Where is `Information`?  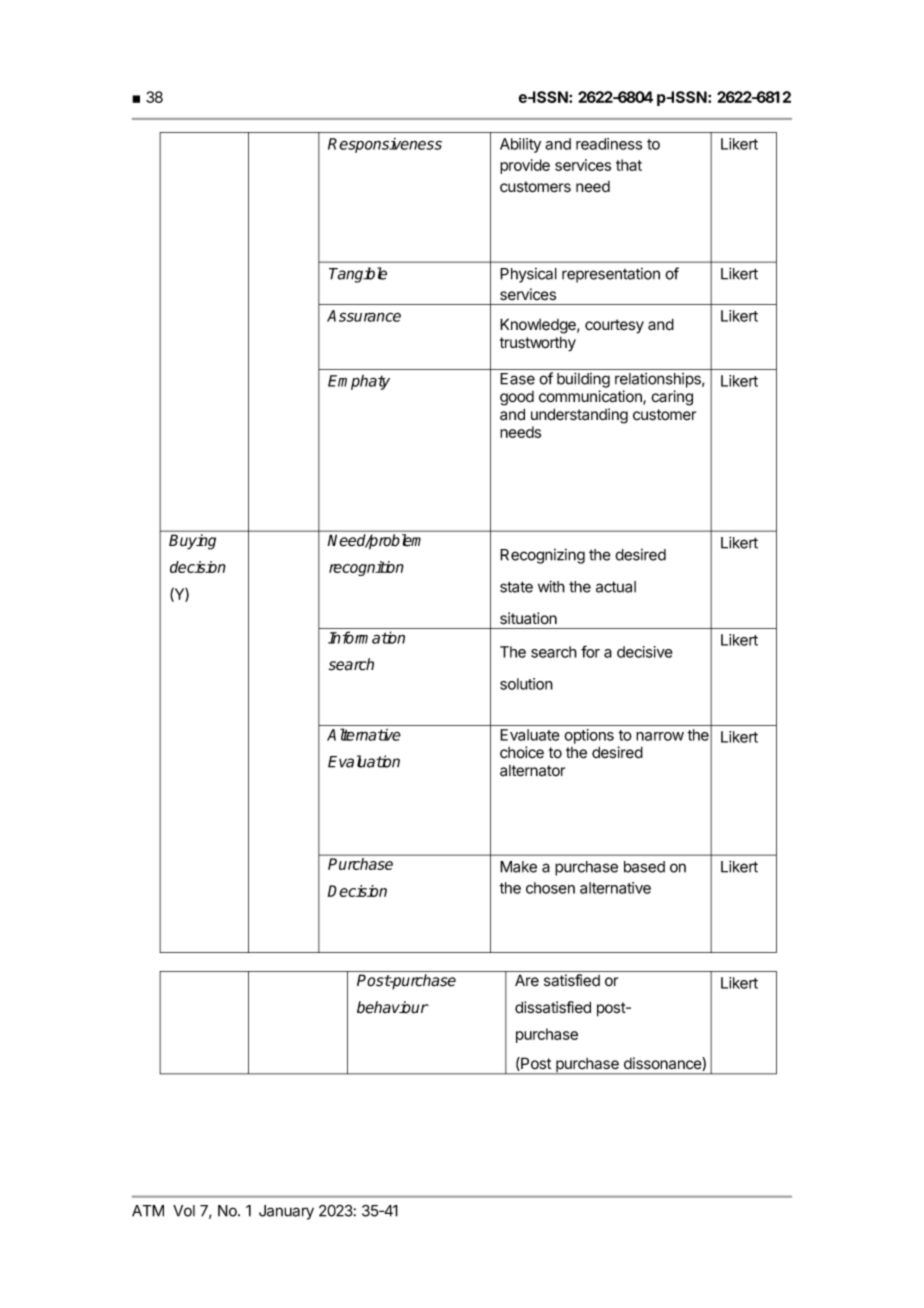
Information is located at coordinates (366, 637).
